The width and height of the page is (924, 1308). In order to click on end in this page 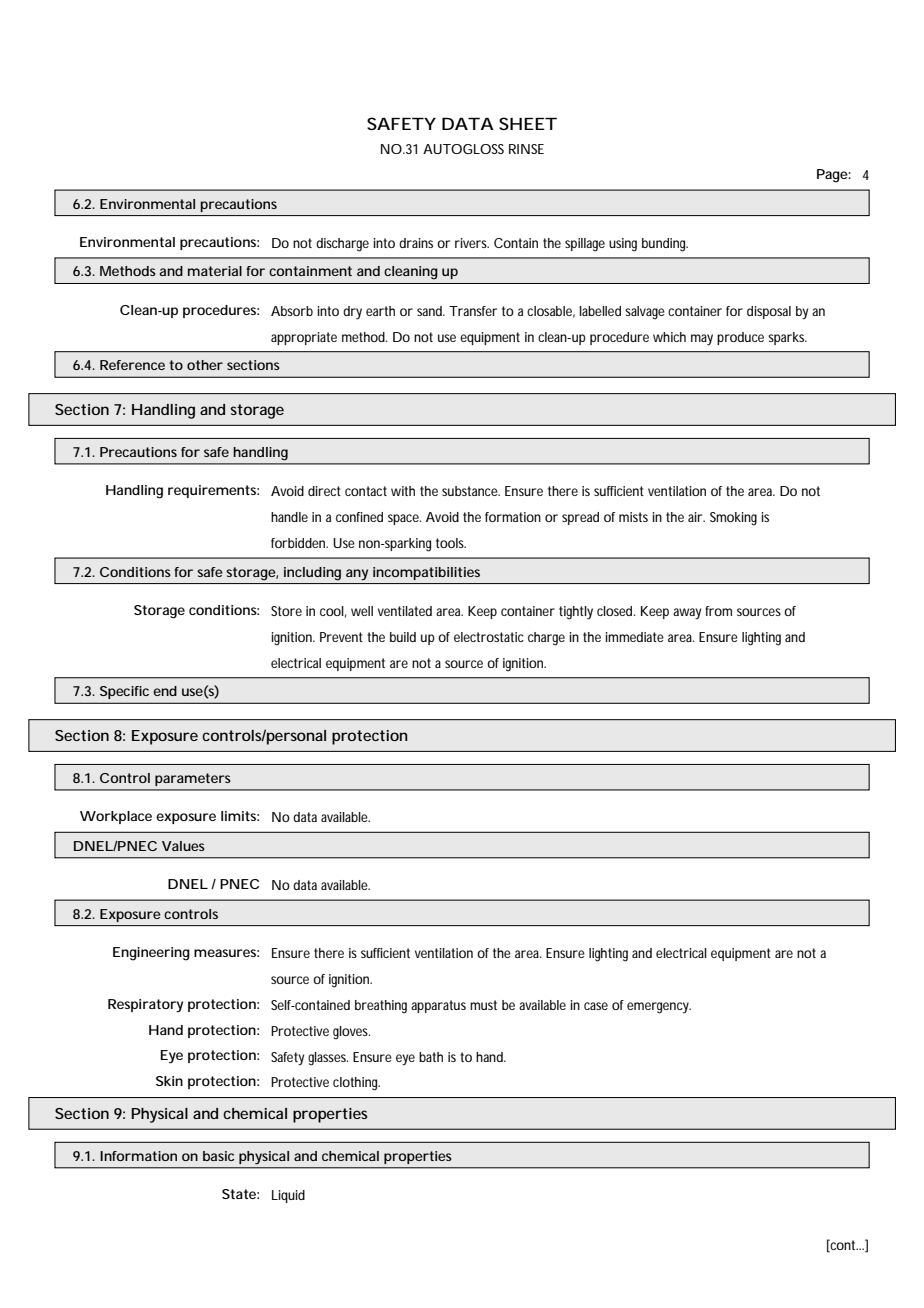, I will do `click(165, 691)`.
